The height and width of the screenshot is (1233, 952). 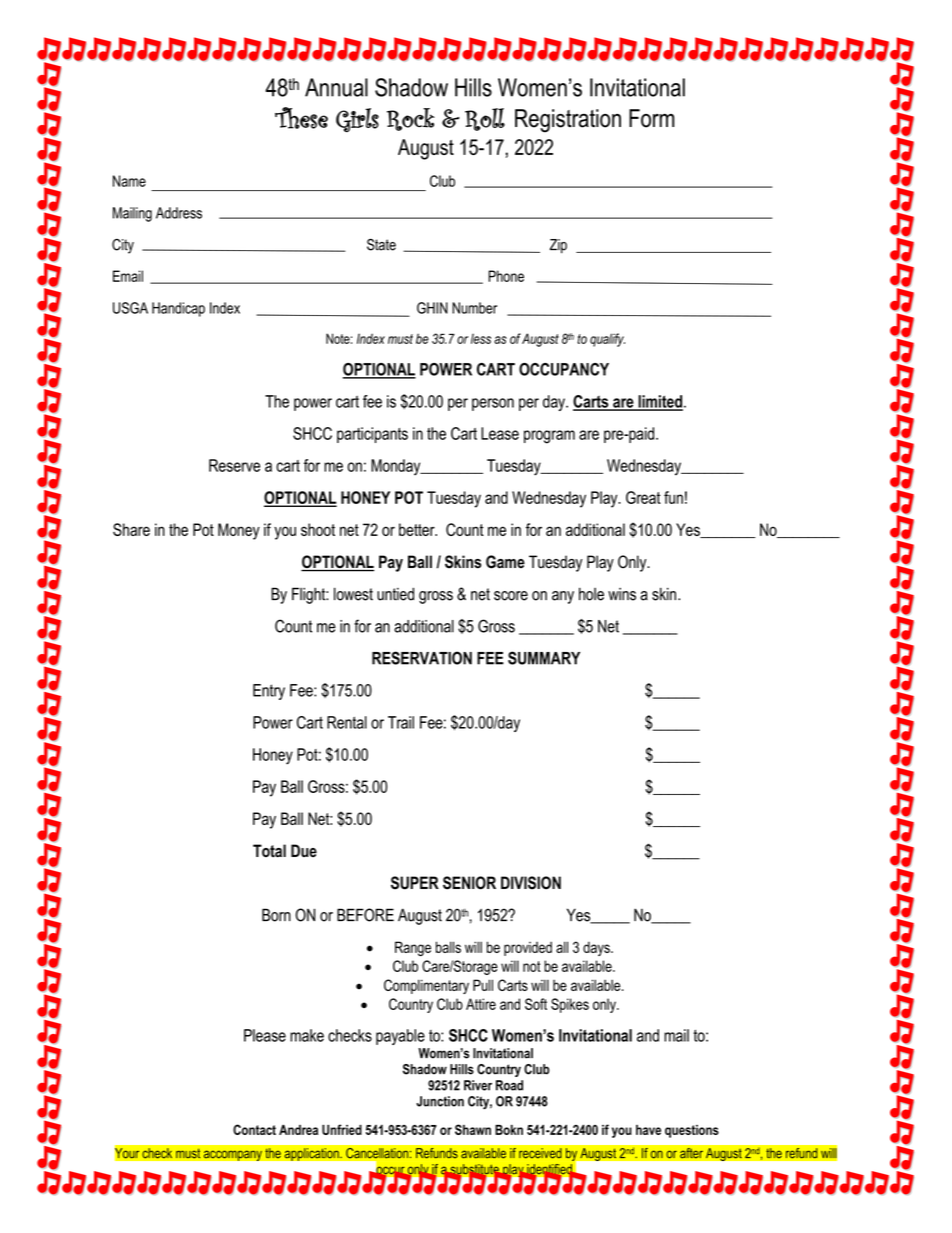 What do you see at coordinates (411, 119) in the screenshot?
I see `Rock` at bounding box center [411, 119].
